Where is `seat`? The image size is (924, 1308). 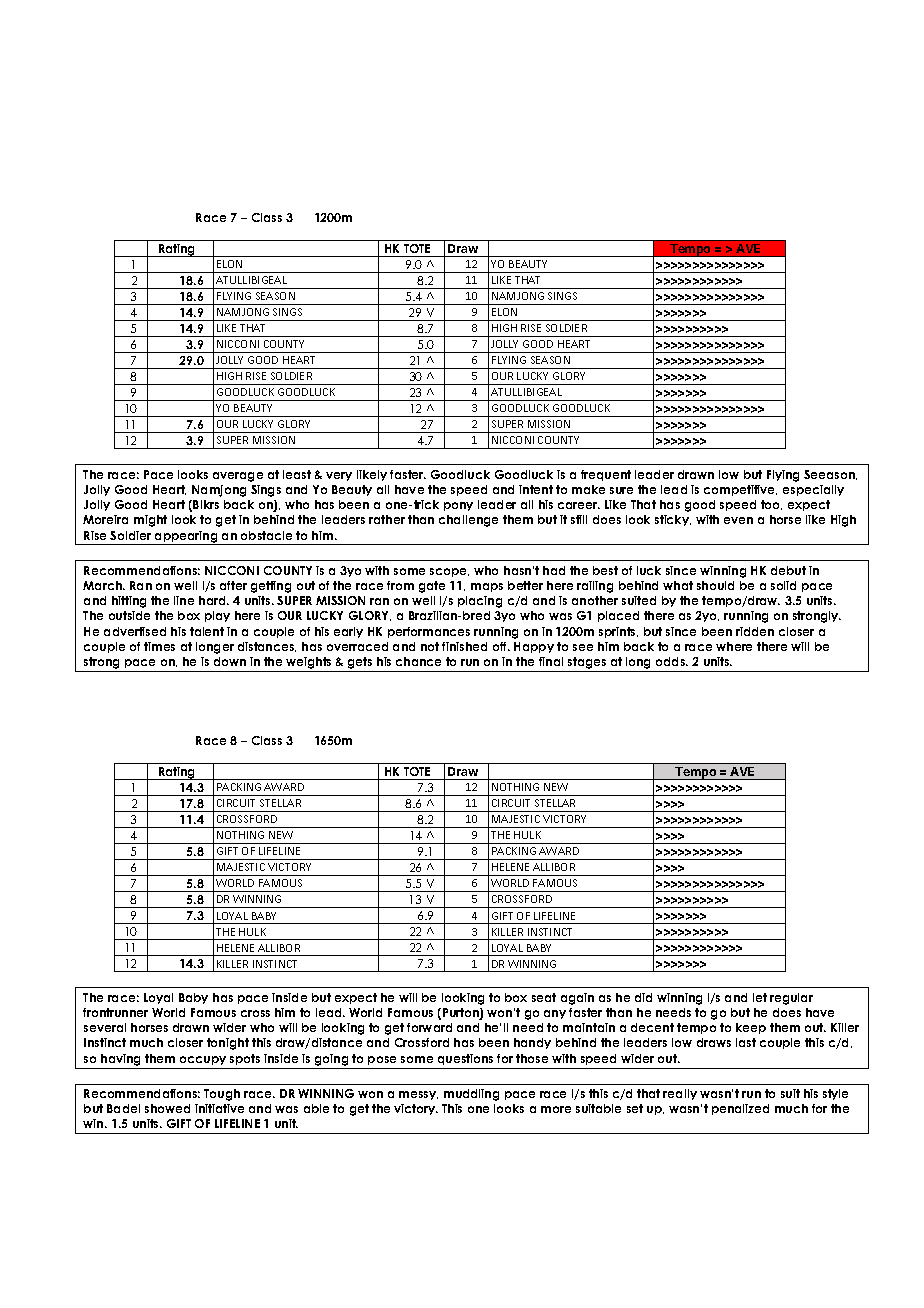
seat is located at coordinates (544, 997).
